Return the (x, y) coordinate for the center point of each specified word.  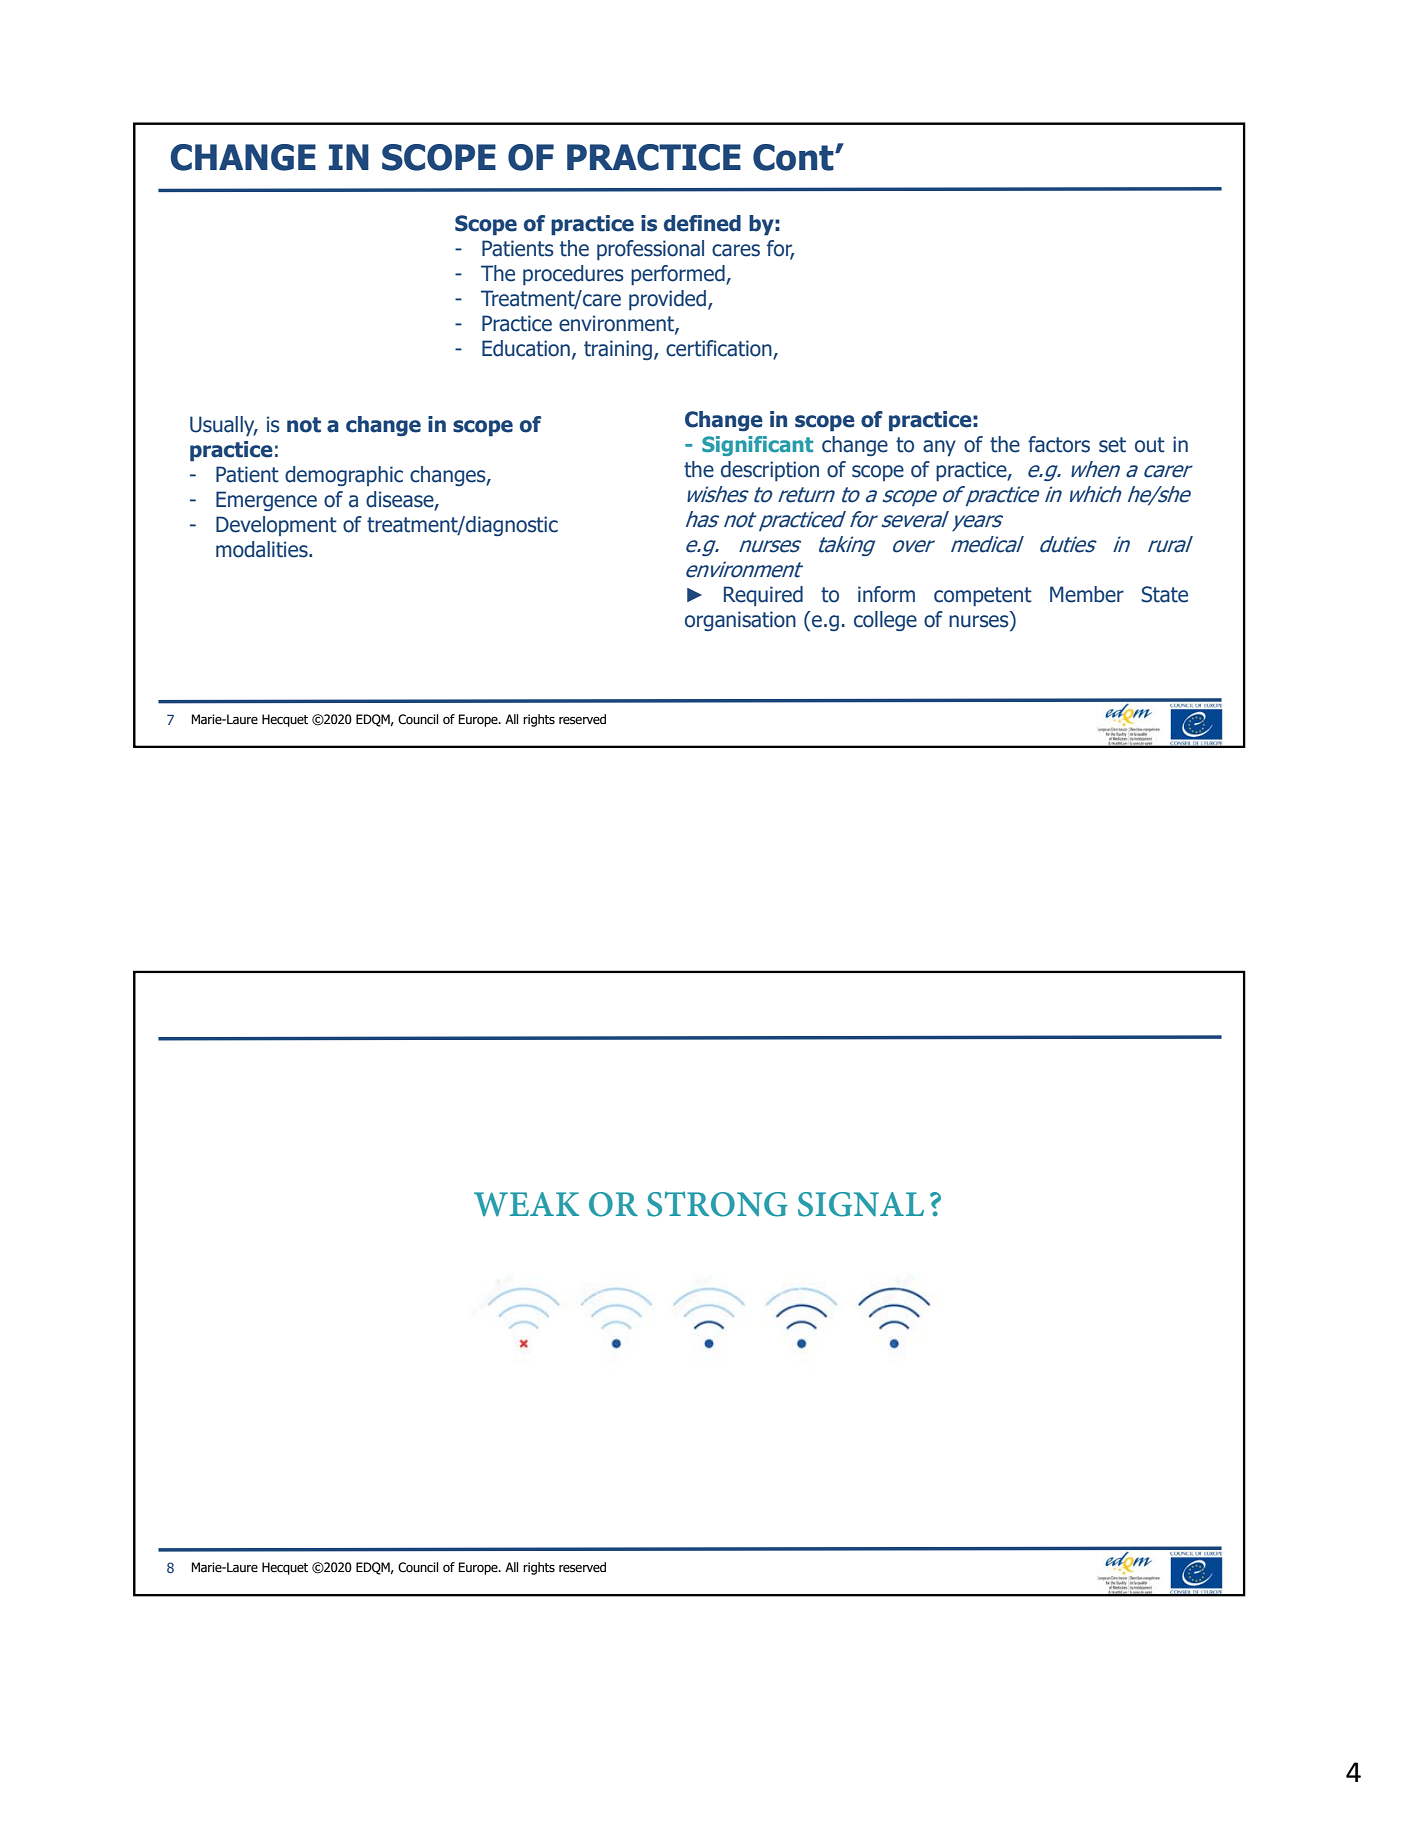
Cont (794, 157)
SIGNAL (861, 1204)
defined (702, 223)
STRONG (717, 1204)
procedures (573, 275)
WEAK (526, 1204)
